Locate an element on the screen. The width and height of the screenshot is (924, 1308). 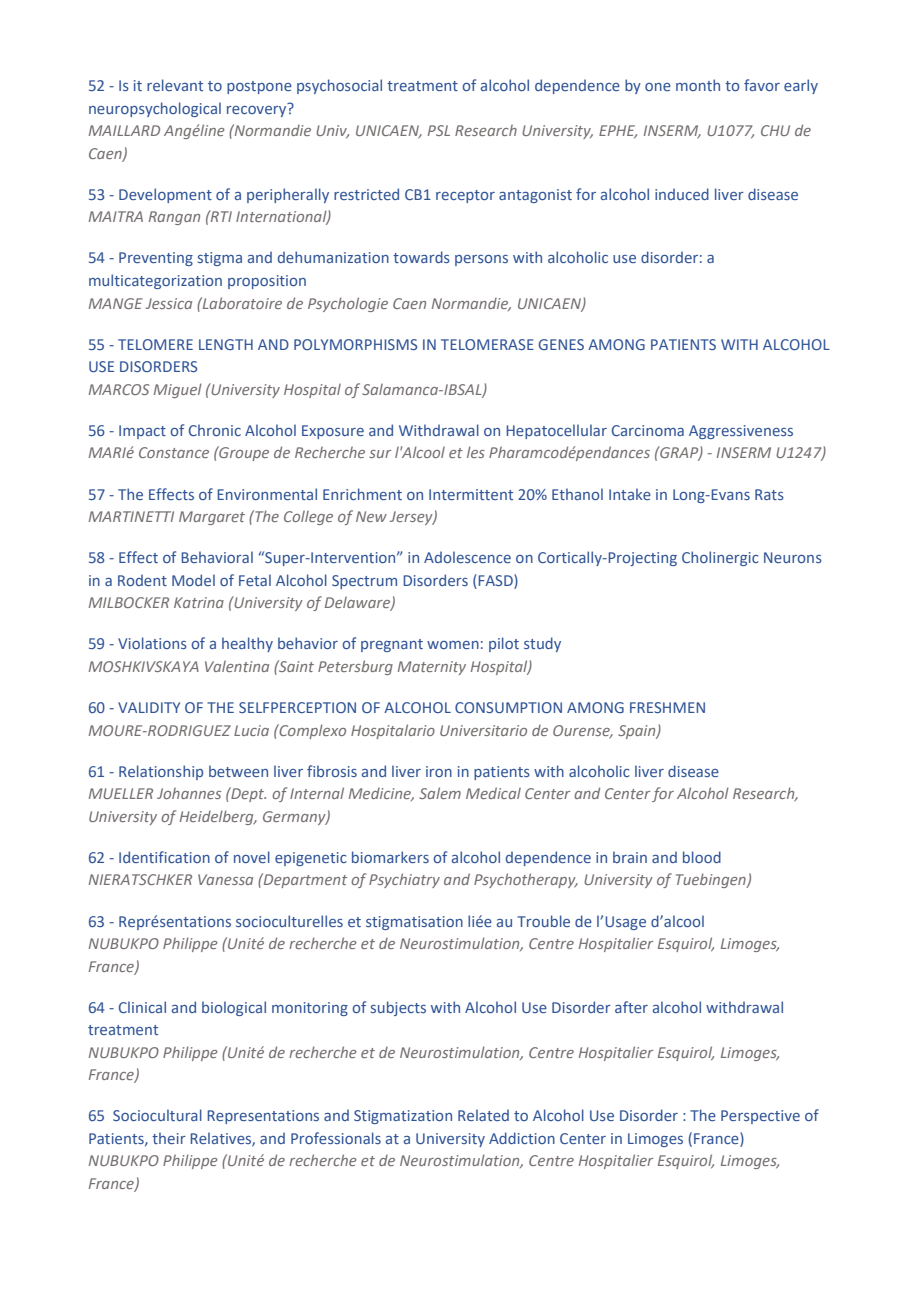
Related is located at coordinates (483, 1115).
